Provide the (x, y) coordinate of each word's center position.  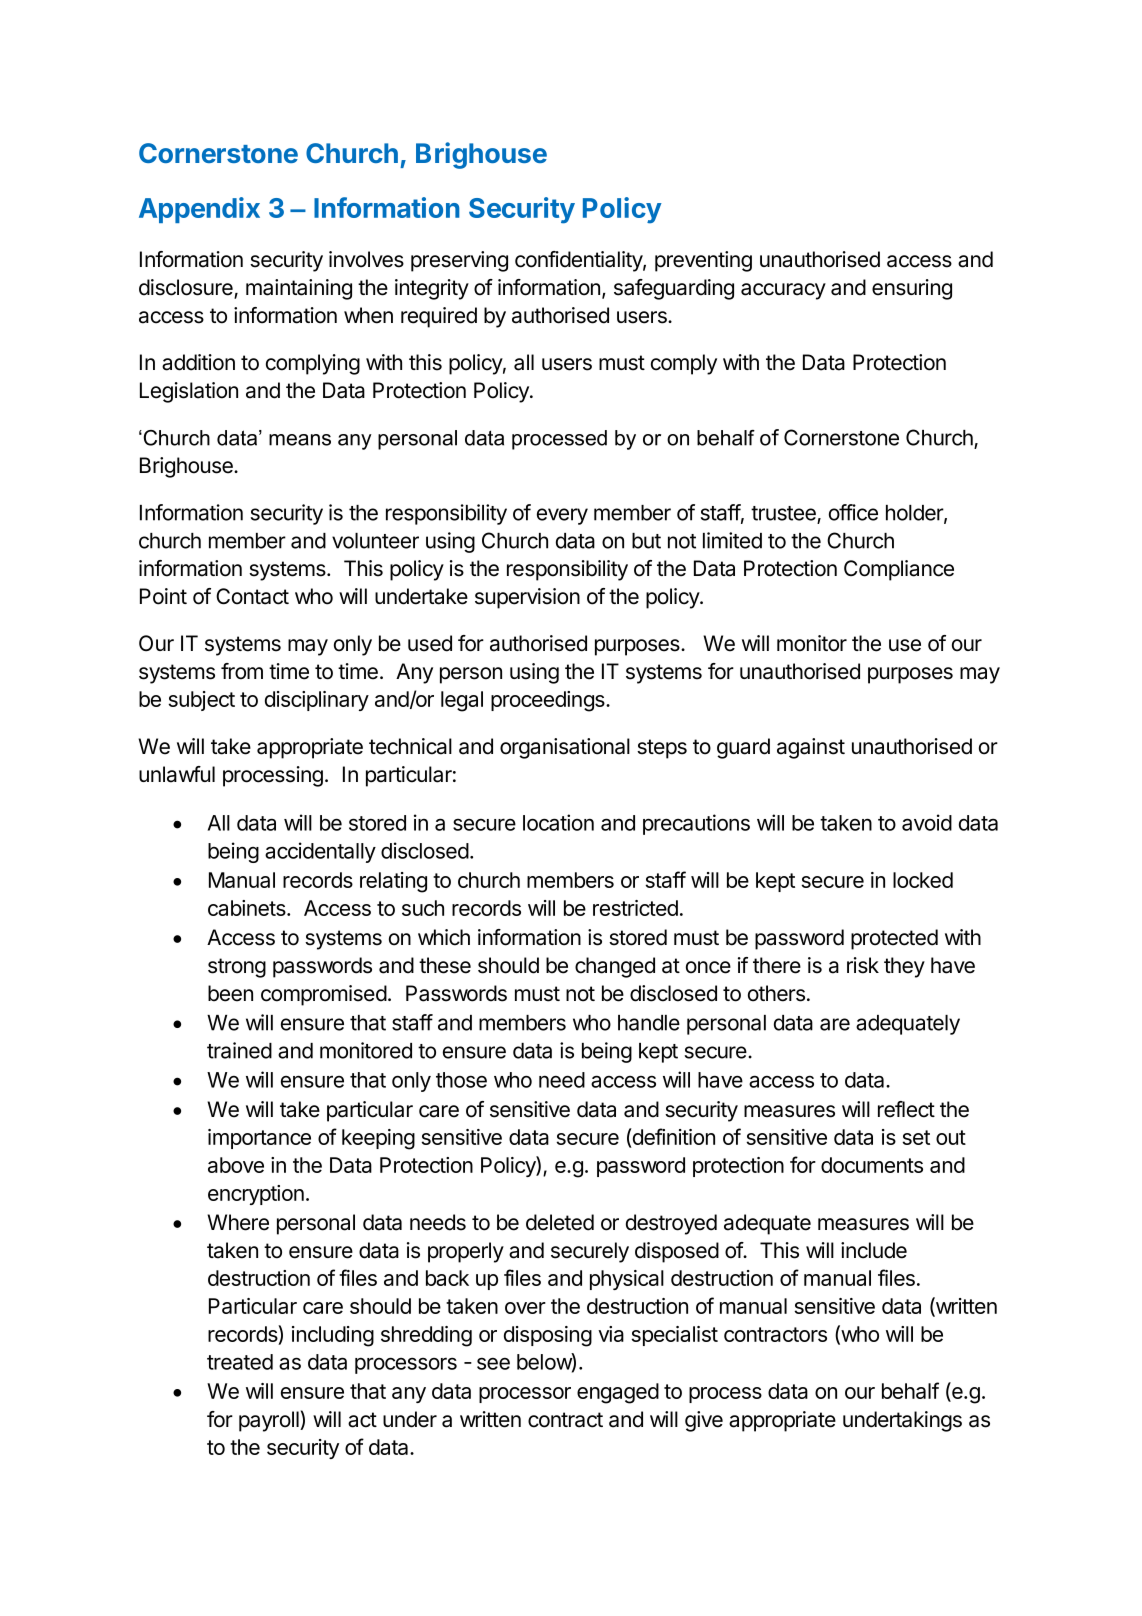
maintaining (299, 289)
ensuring (912, 289)
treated (240, 1362)
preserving (459, 261)
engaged (618, 1393)
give (704, 1421)
